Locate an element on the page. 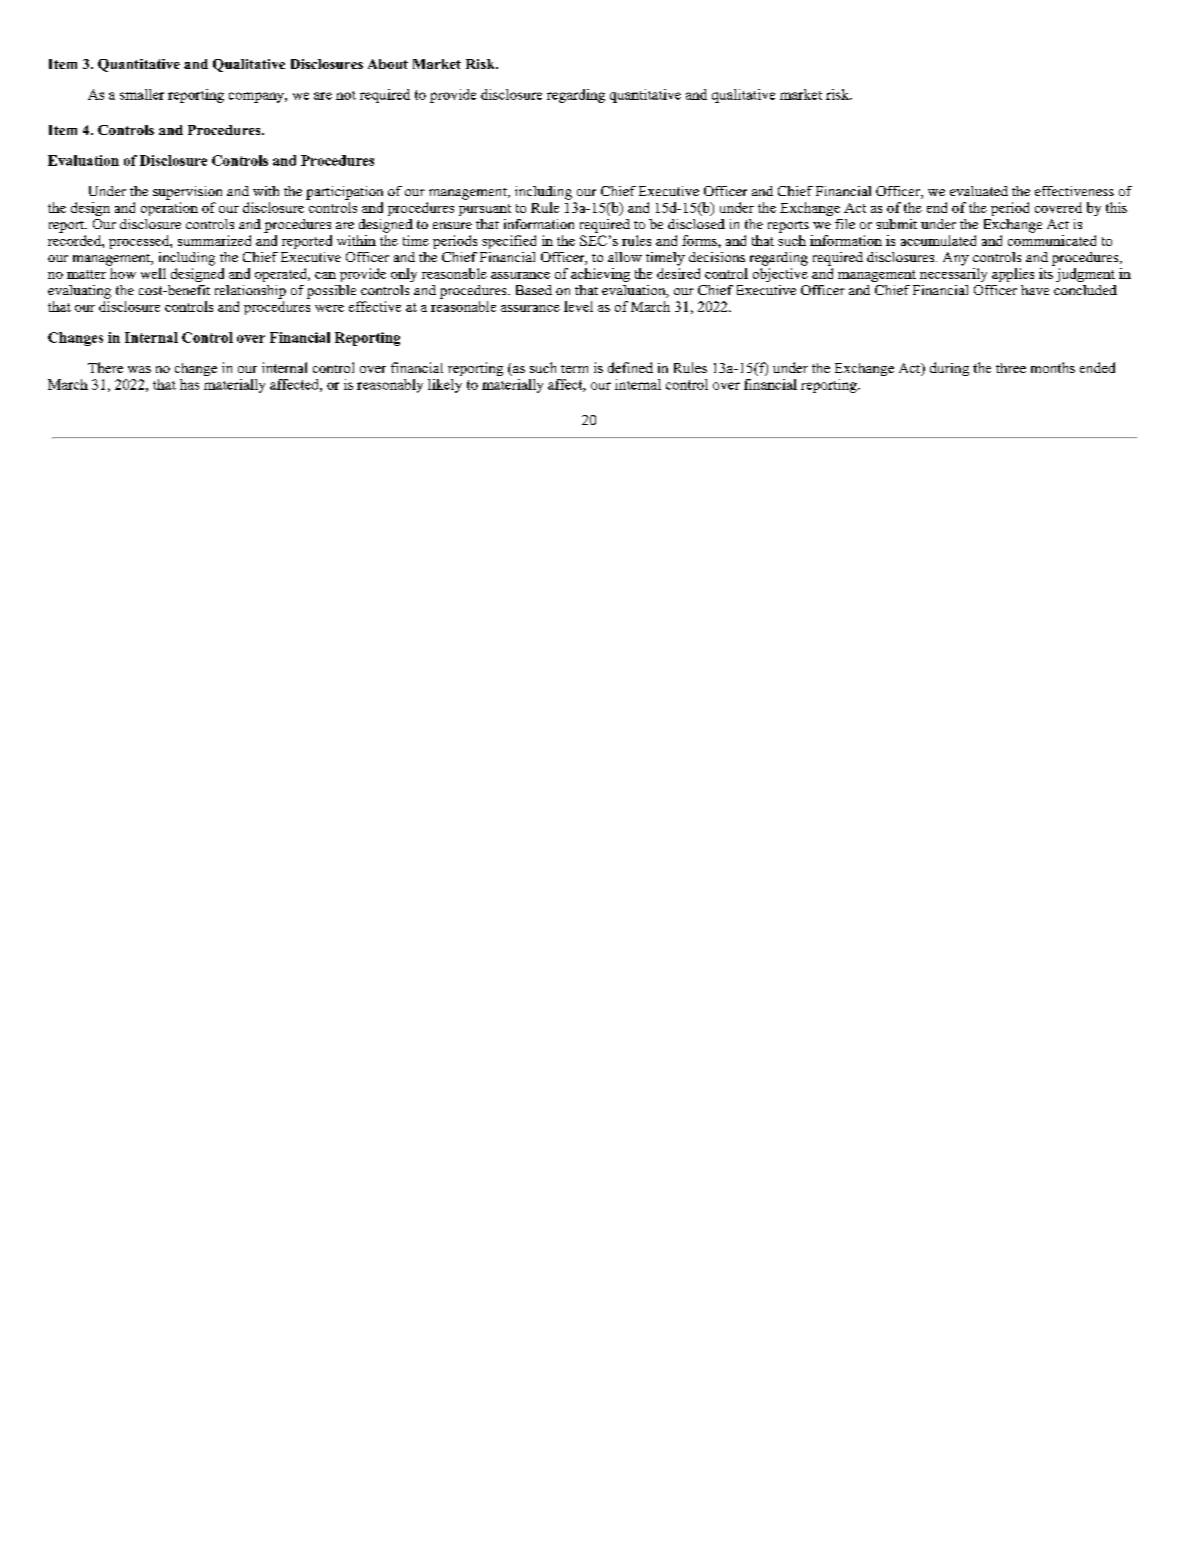 The height and width of the image is (1556, 1202). not is located at coordinates (346, 95).
